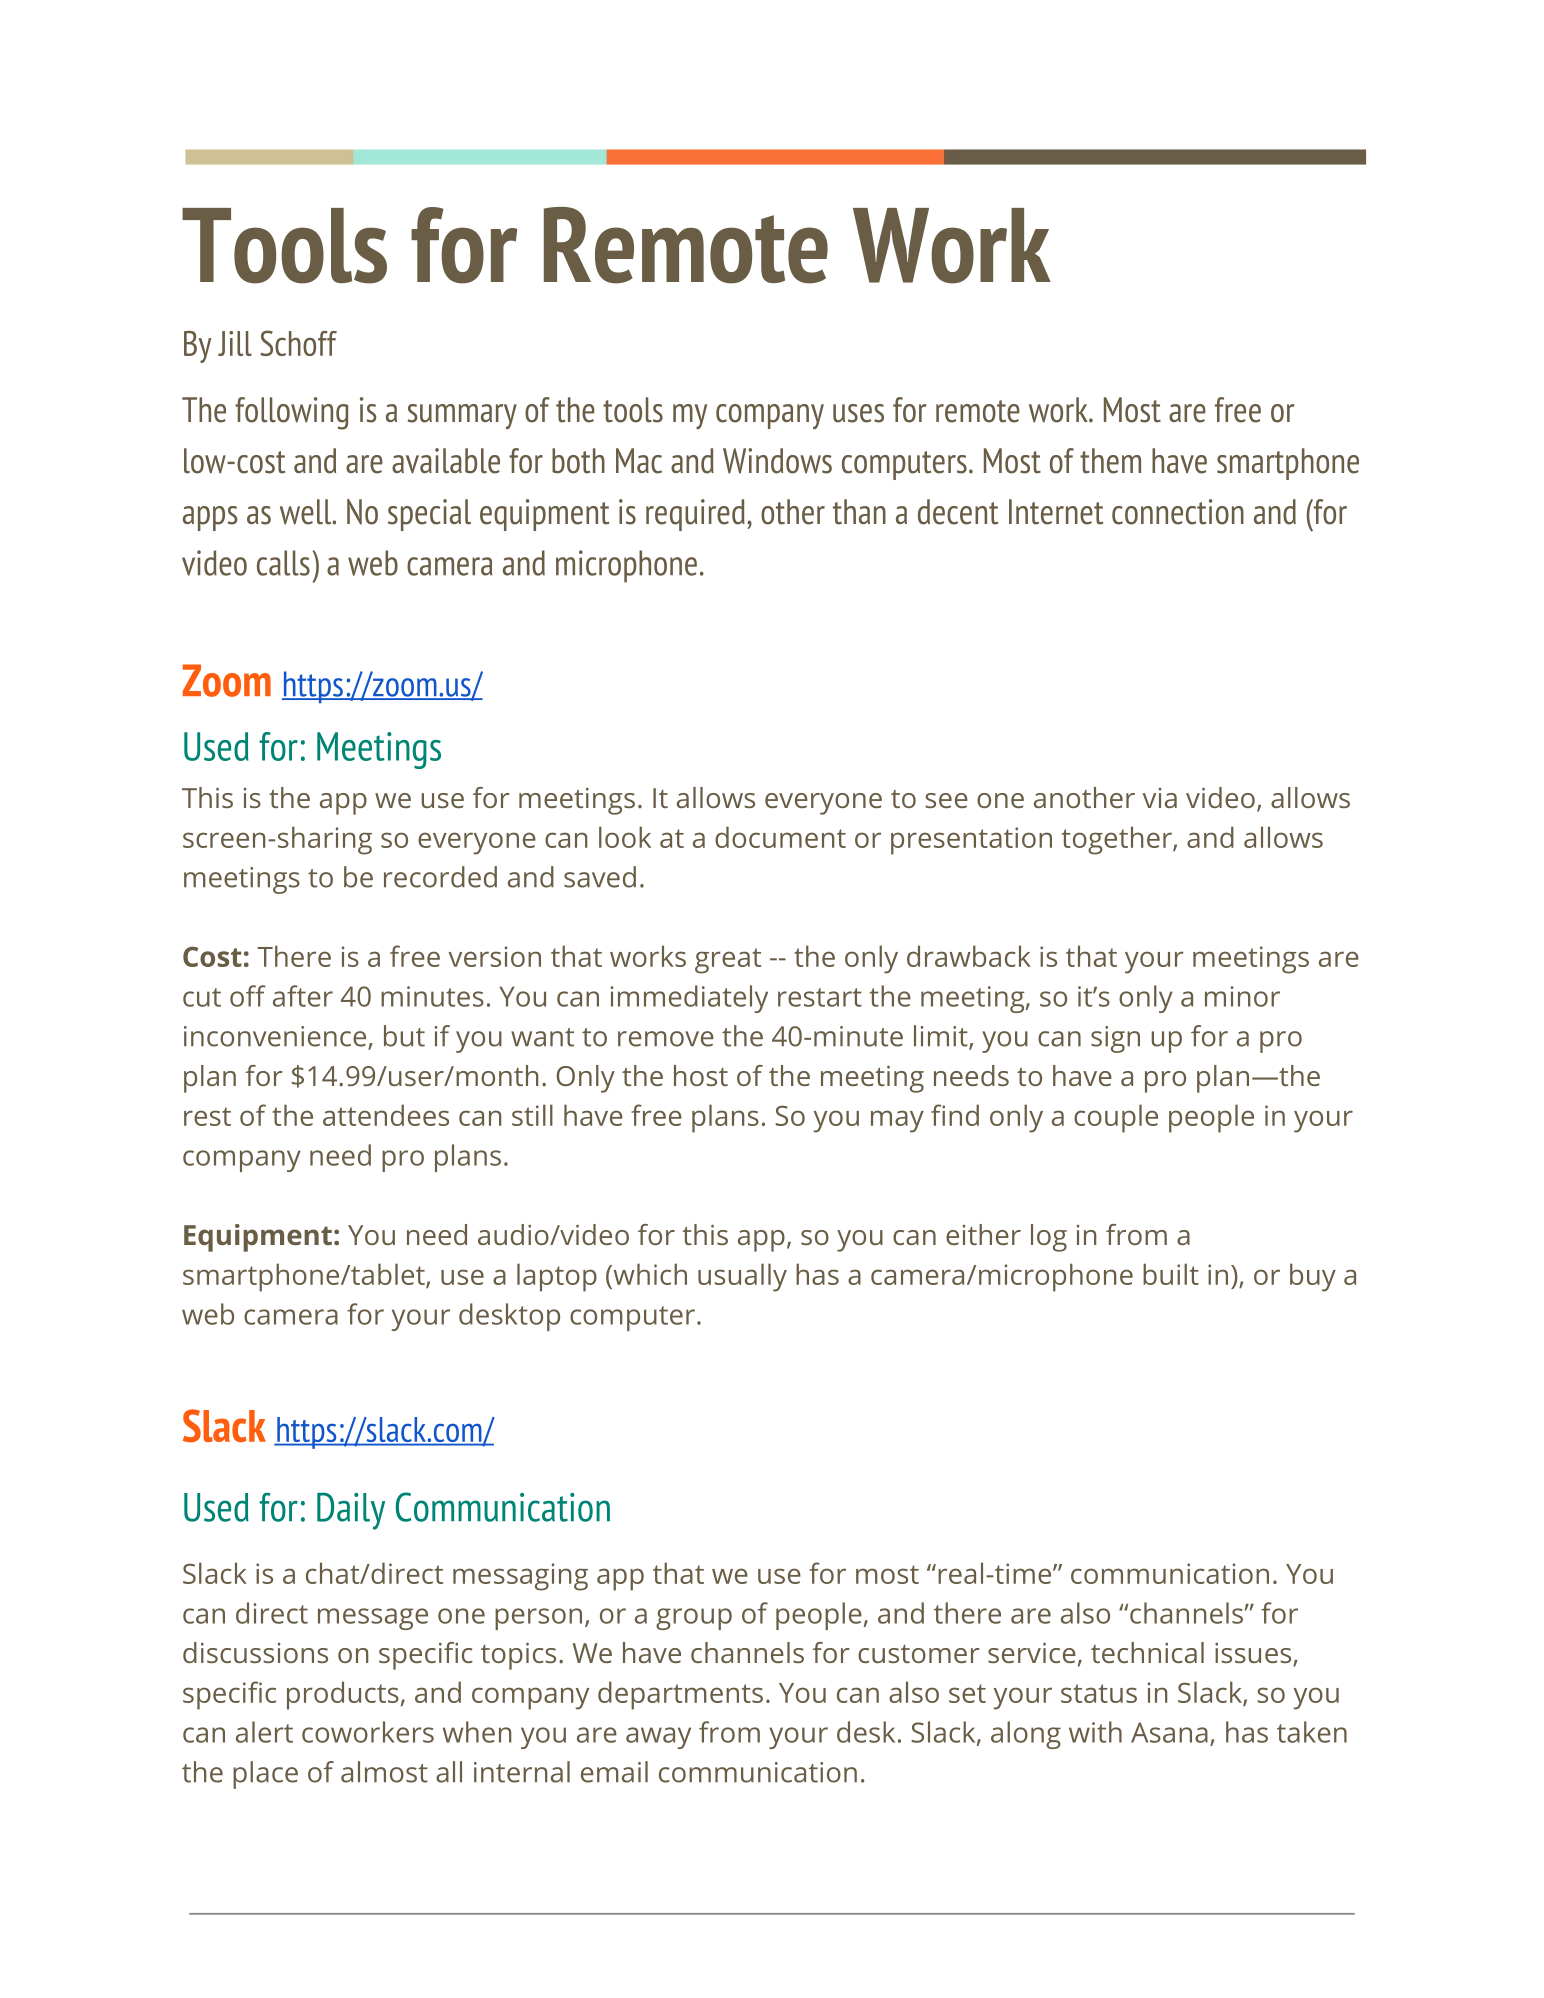 This screenshot has width=1544, height=1998. Describe the element at coordinates (291, 413) in the screenshot. I see `following` at that location.
